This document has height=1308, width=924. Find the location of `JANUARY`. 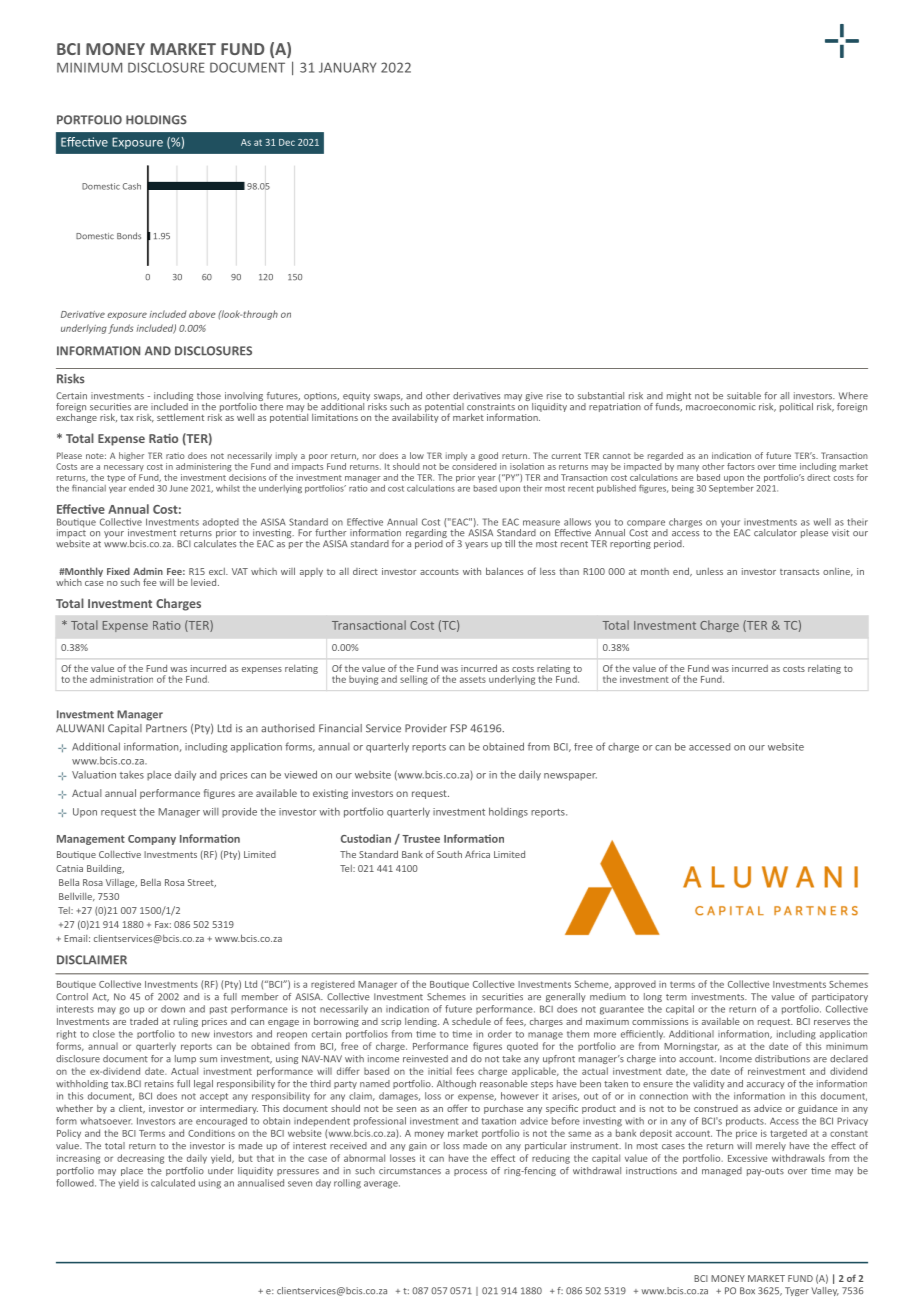

JANUARY is located at coordinates (347, 67).
